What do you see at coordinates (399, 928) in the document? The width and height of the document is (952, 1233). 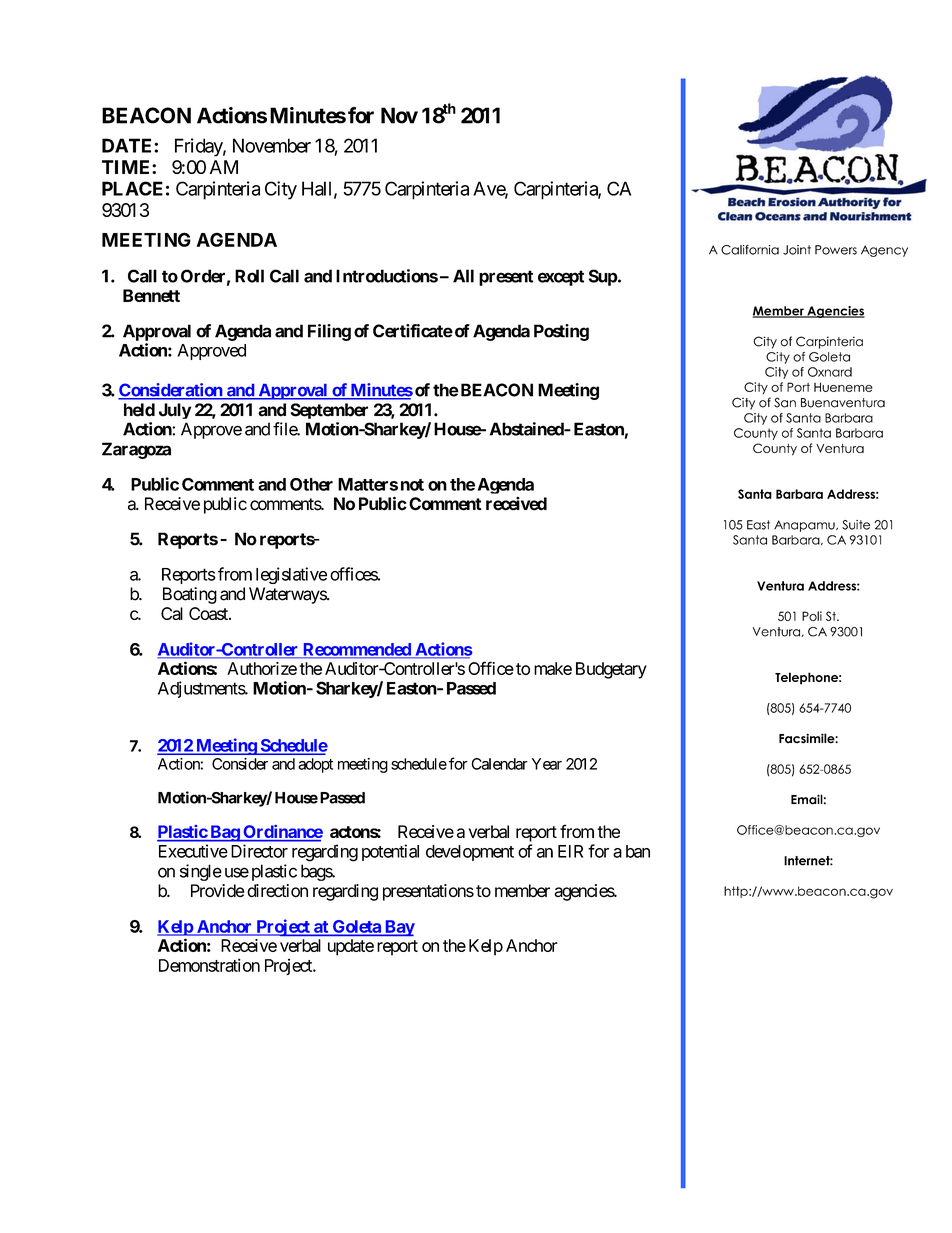 I see `Bay` at bounding box center [399, 928].
